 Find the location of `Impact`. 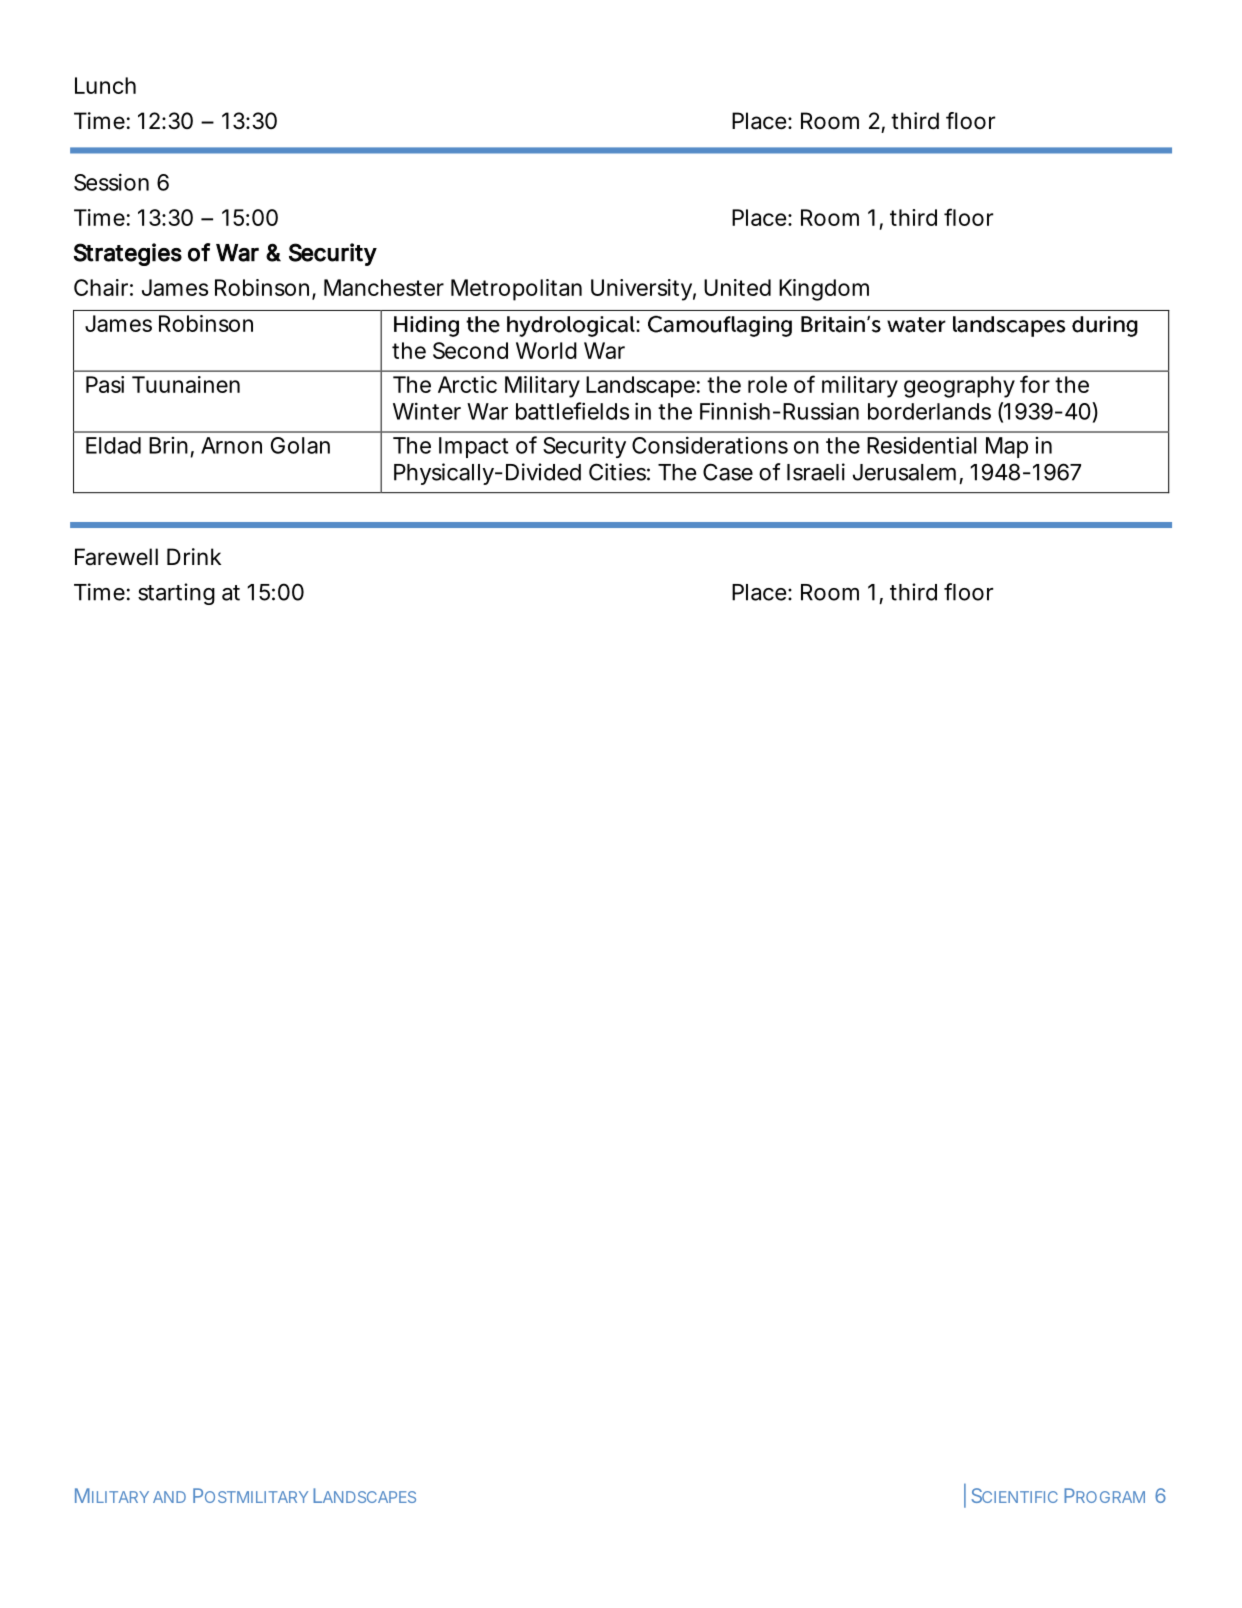

Impact is located at coordinates (473, 447).
